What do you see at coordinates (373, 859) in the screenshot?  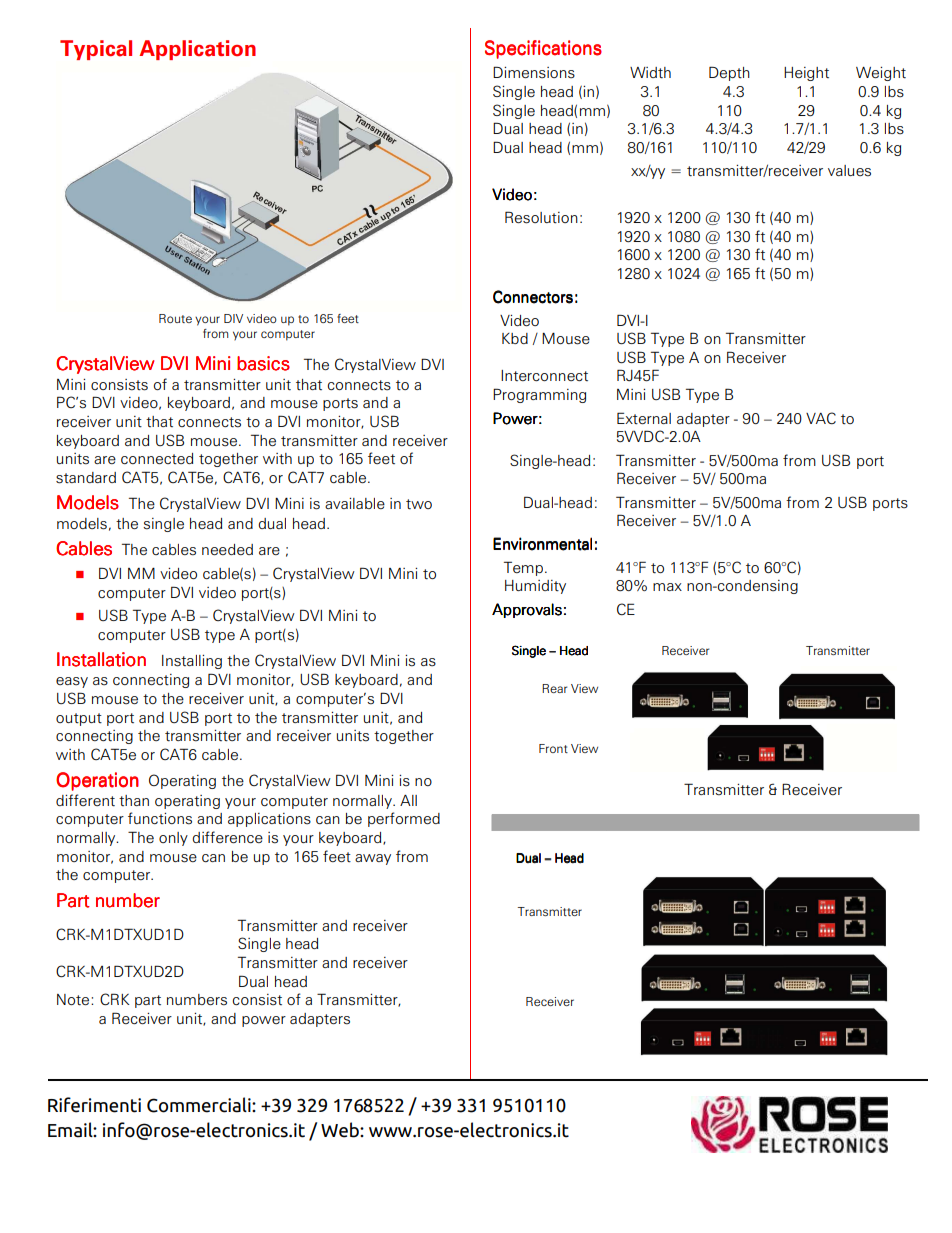 I see `away` at bounding box center [373, 859].
